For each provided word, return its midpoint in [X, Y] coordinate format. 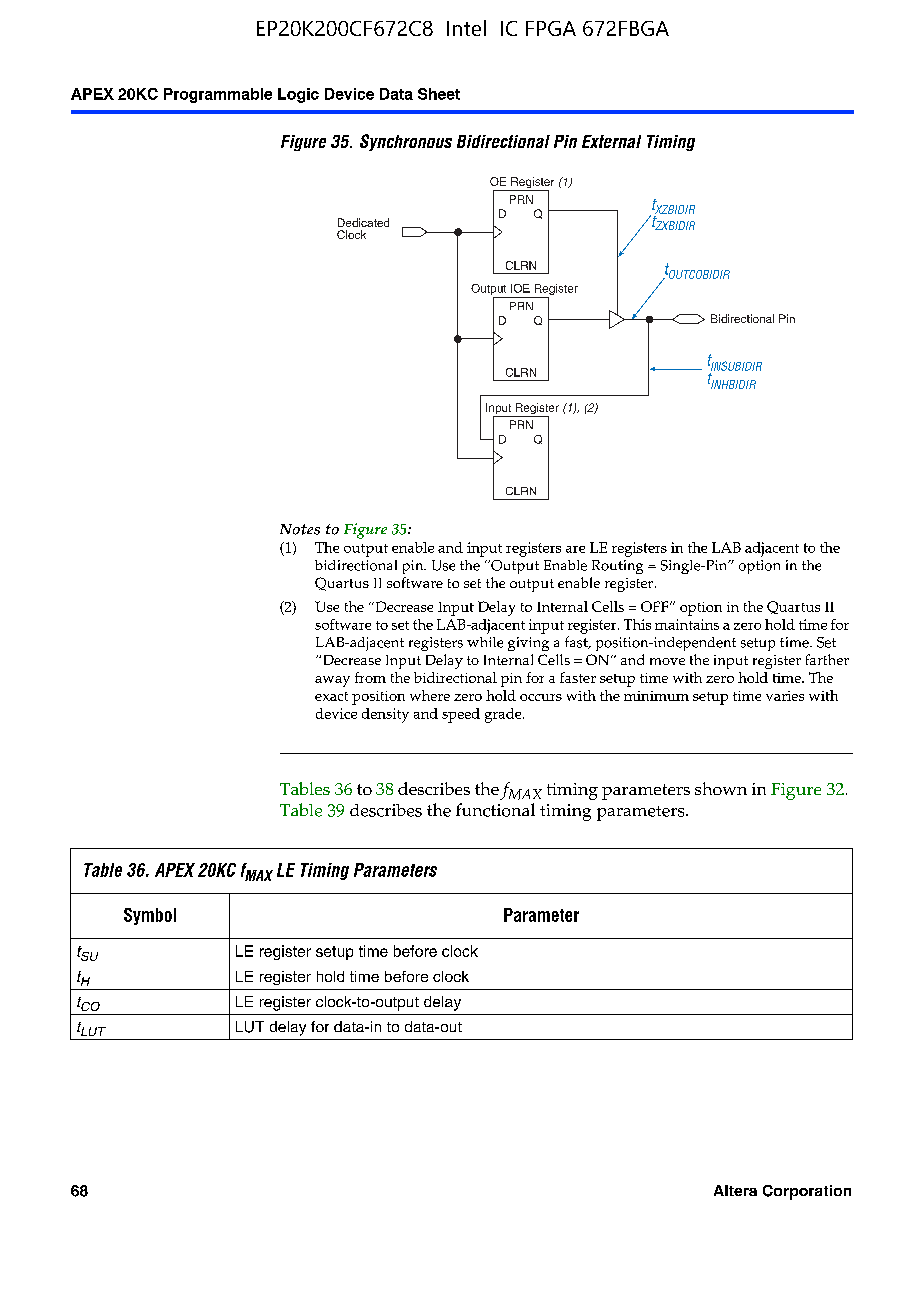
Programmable [218, 95]
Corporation [807, 1192]
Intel [466, 28]
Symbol [150, 916]
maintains [687, 624]
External [611, 141]
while [485, 642]
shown [721, 788]
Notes [300, 529]
